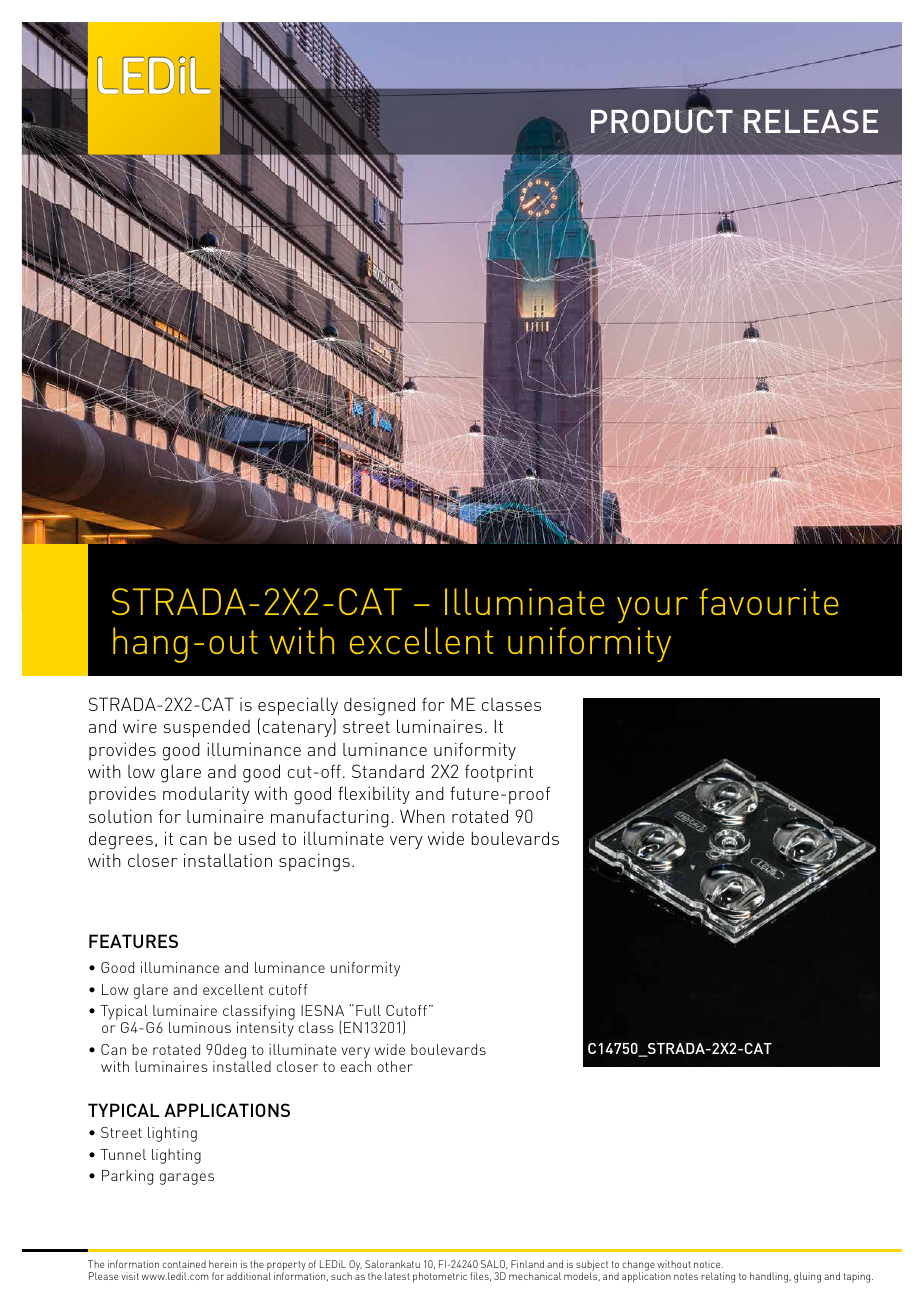 The width and height of the screenshot is (924, 1308). What do you see at coordinates (298, 706) in the screenshot?
I see `especially` at bounding box center [298, 706].
